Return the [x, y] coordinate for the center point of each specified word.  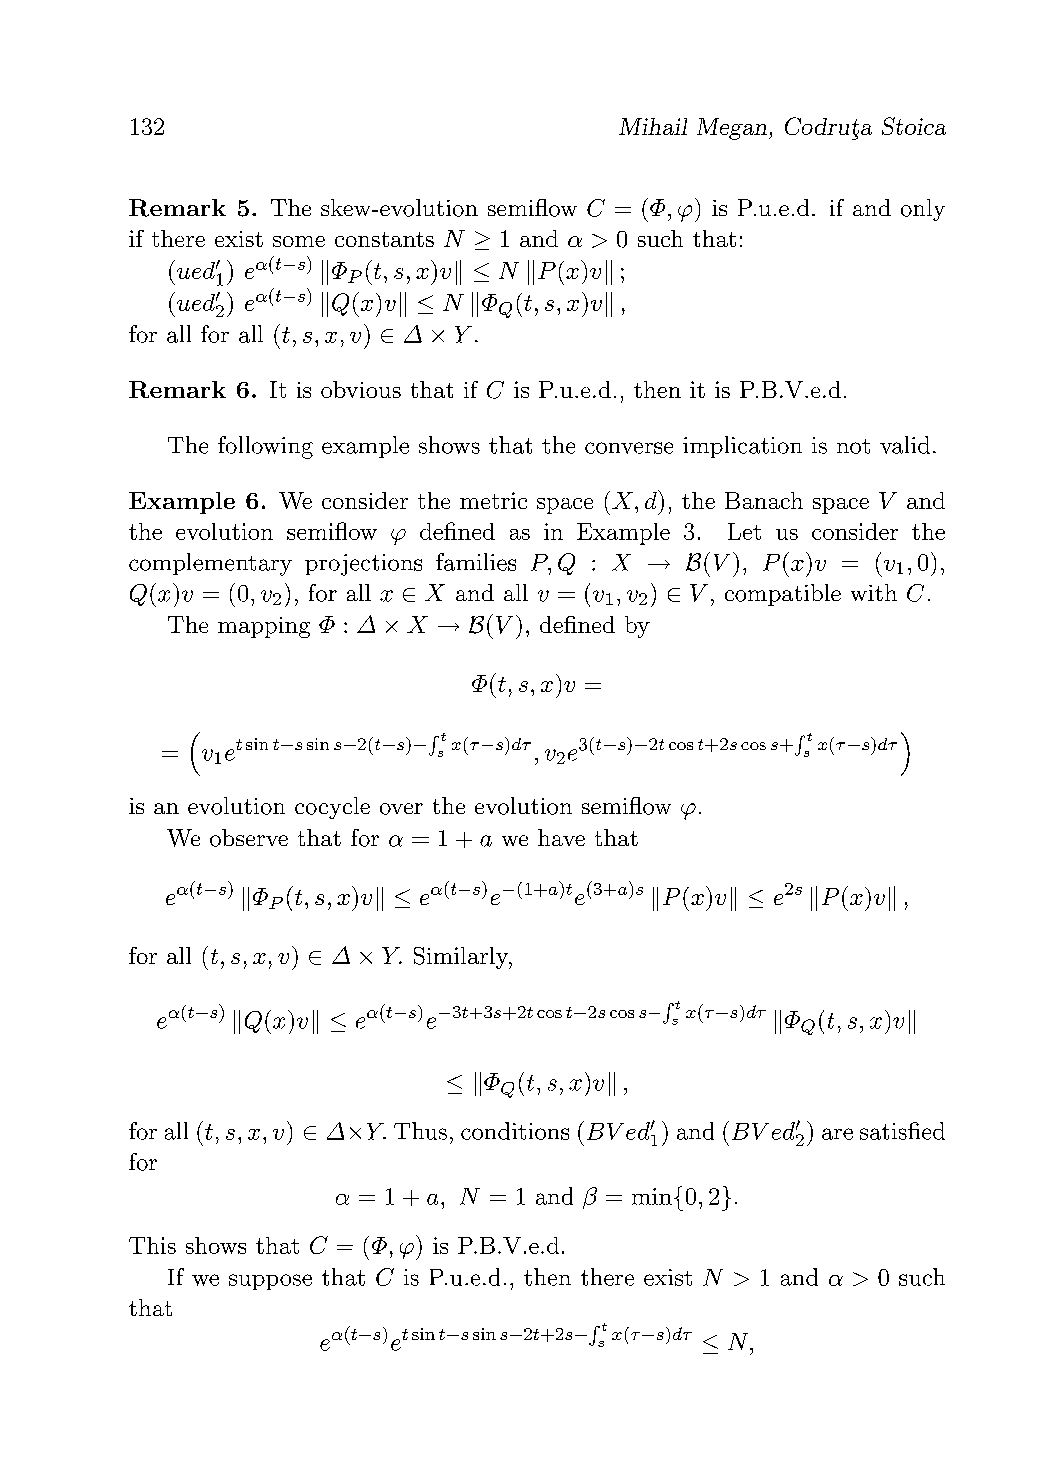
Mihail [653, 126]
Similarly [462, 958]
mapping [264, 627]
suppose [270, 1282]
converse [629, 448]
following [265, 447]
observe [249, 838]
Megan [732, 129]
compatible [783, 595]
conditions [515, 1131]
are [837, 1134]
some [299, 241]
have [561, 837]
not [853, 446]
